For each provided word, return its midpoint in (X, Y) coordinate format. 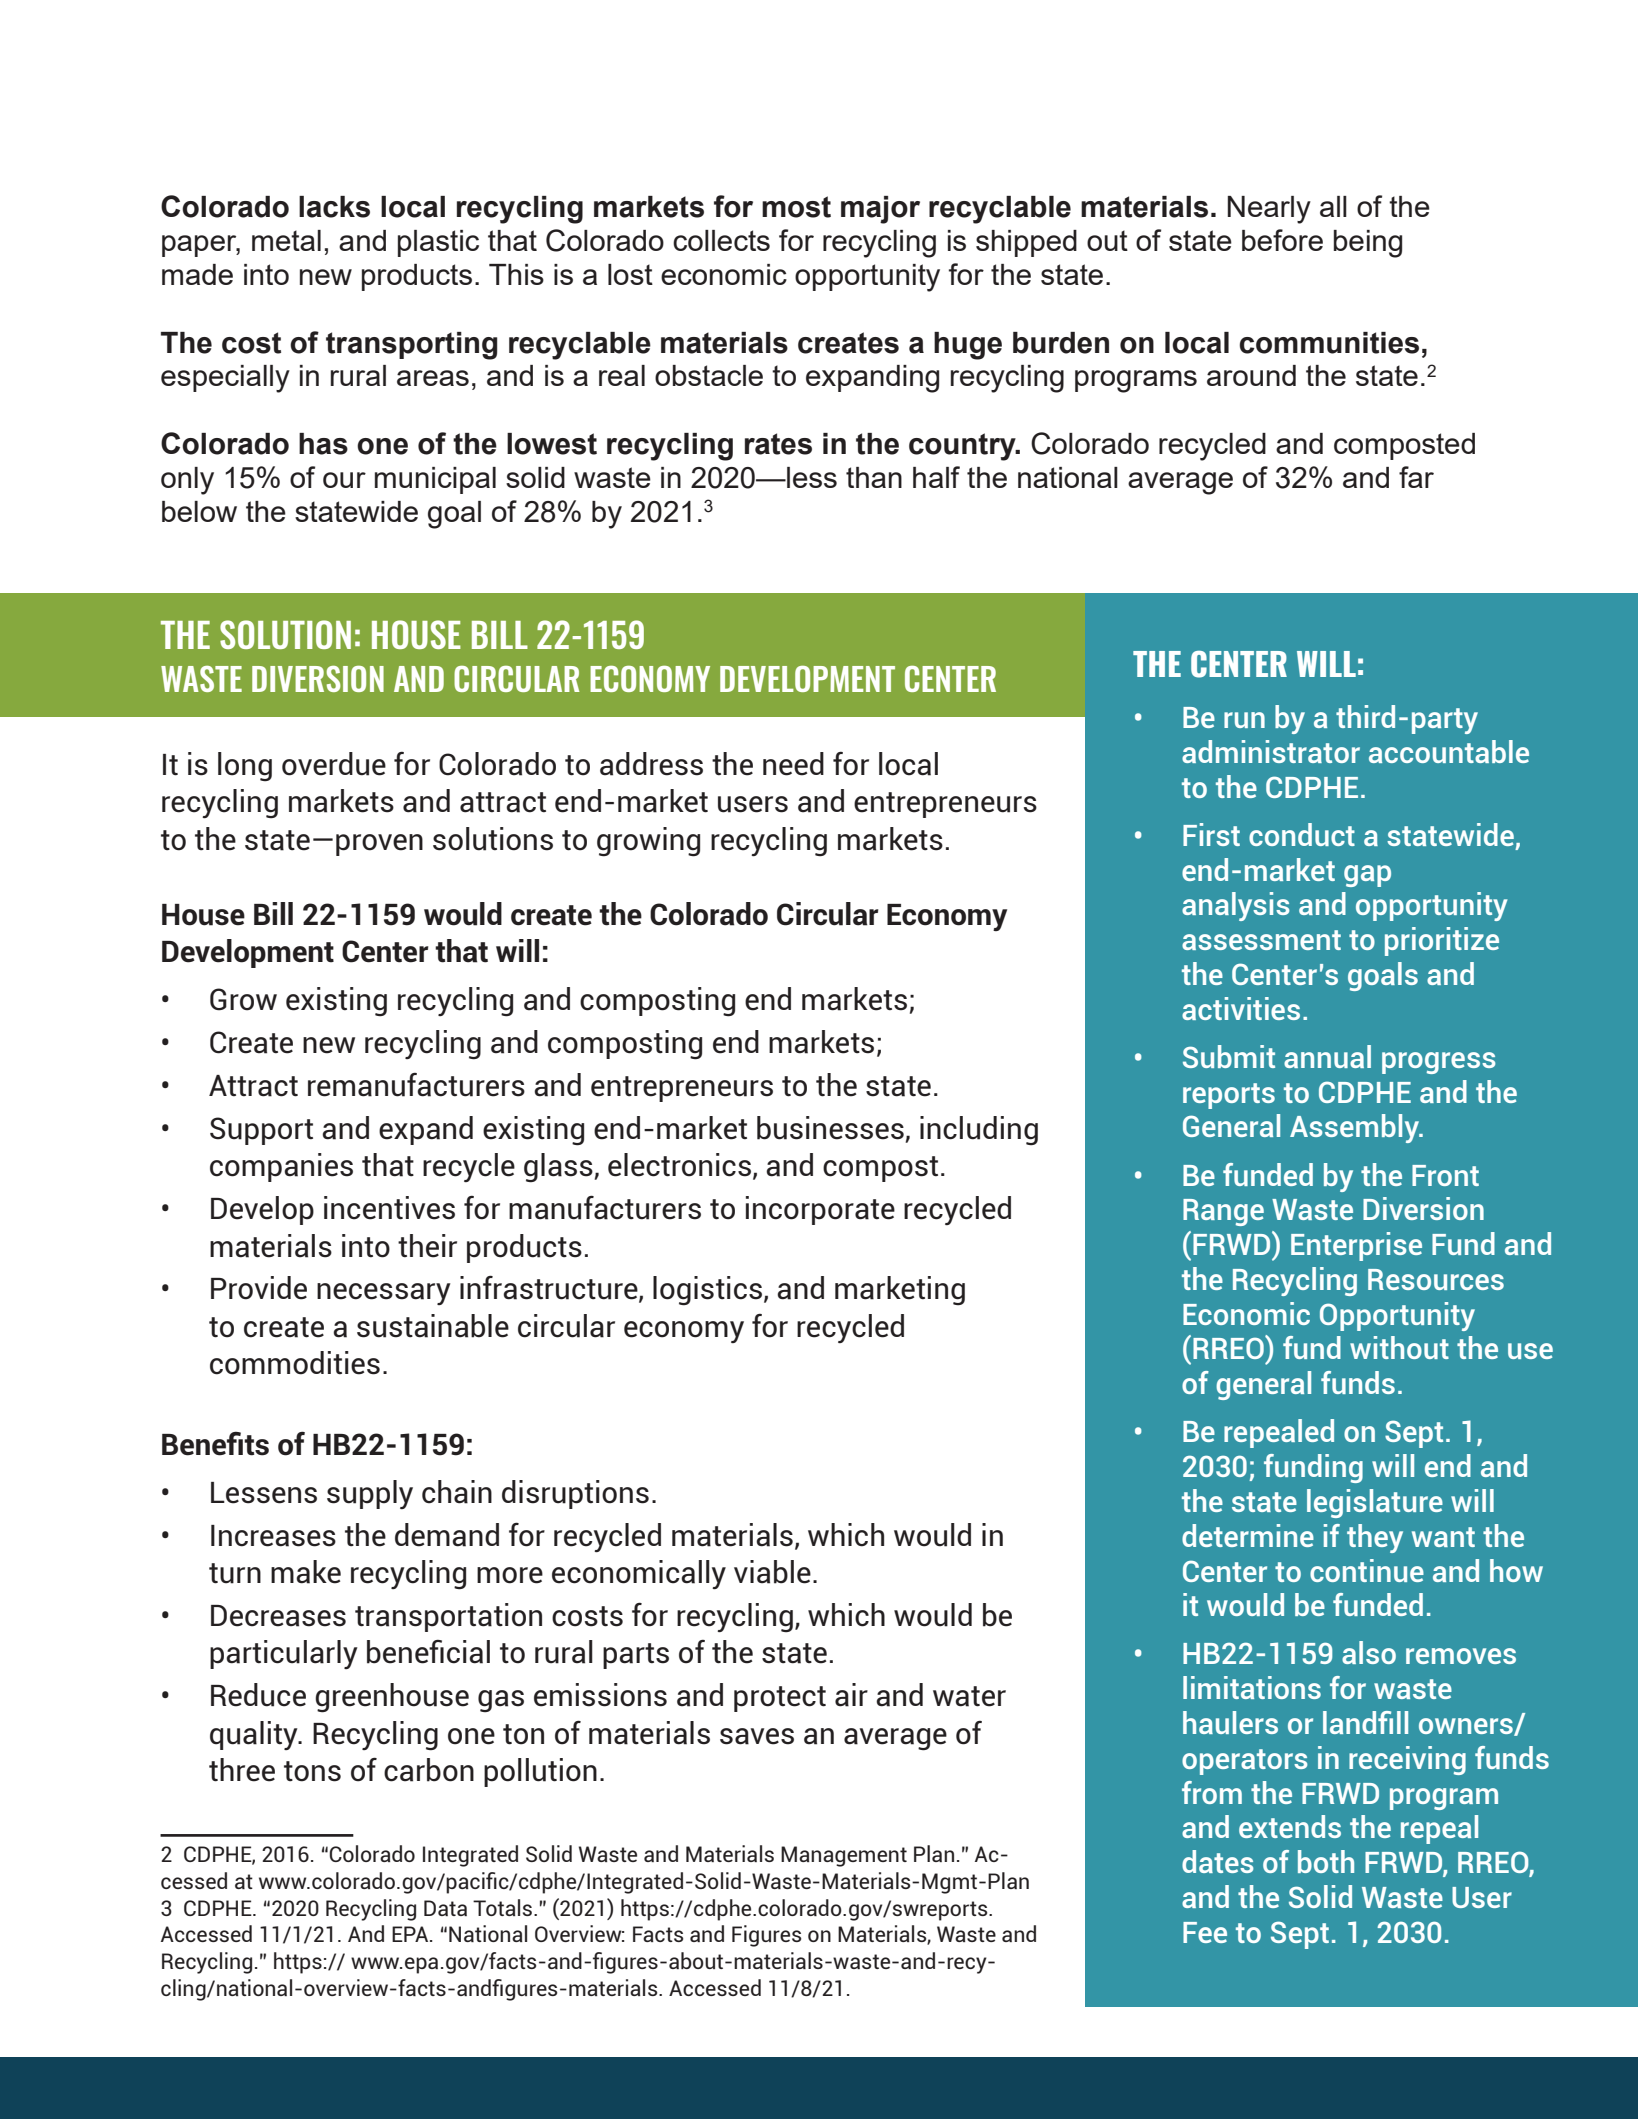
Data (445, 1908)
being (1368, 244)
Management (844, 1856)
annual (1327, 1056)
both (1326, 1861)
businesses (830, 1128)
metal (286, 240)
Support (261, 1131)
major (880, 210)
